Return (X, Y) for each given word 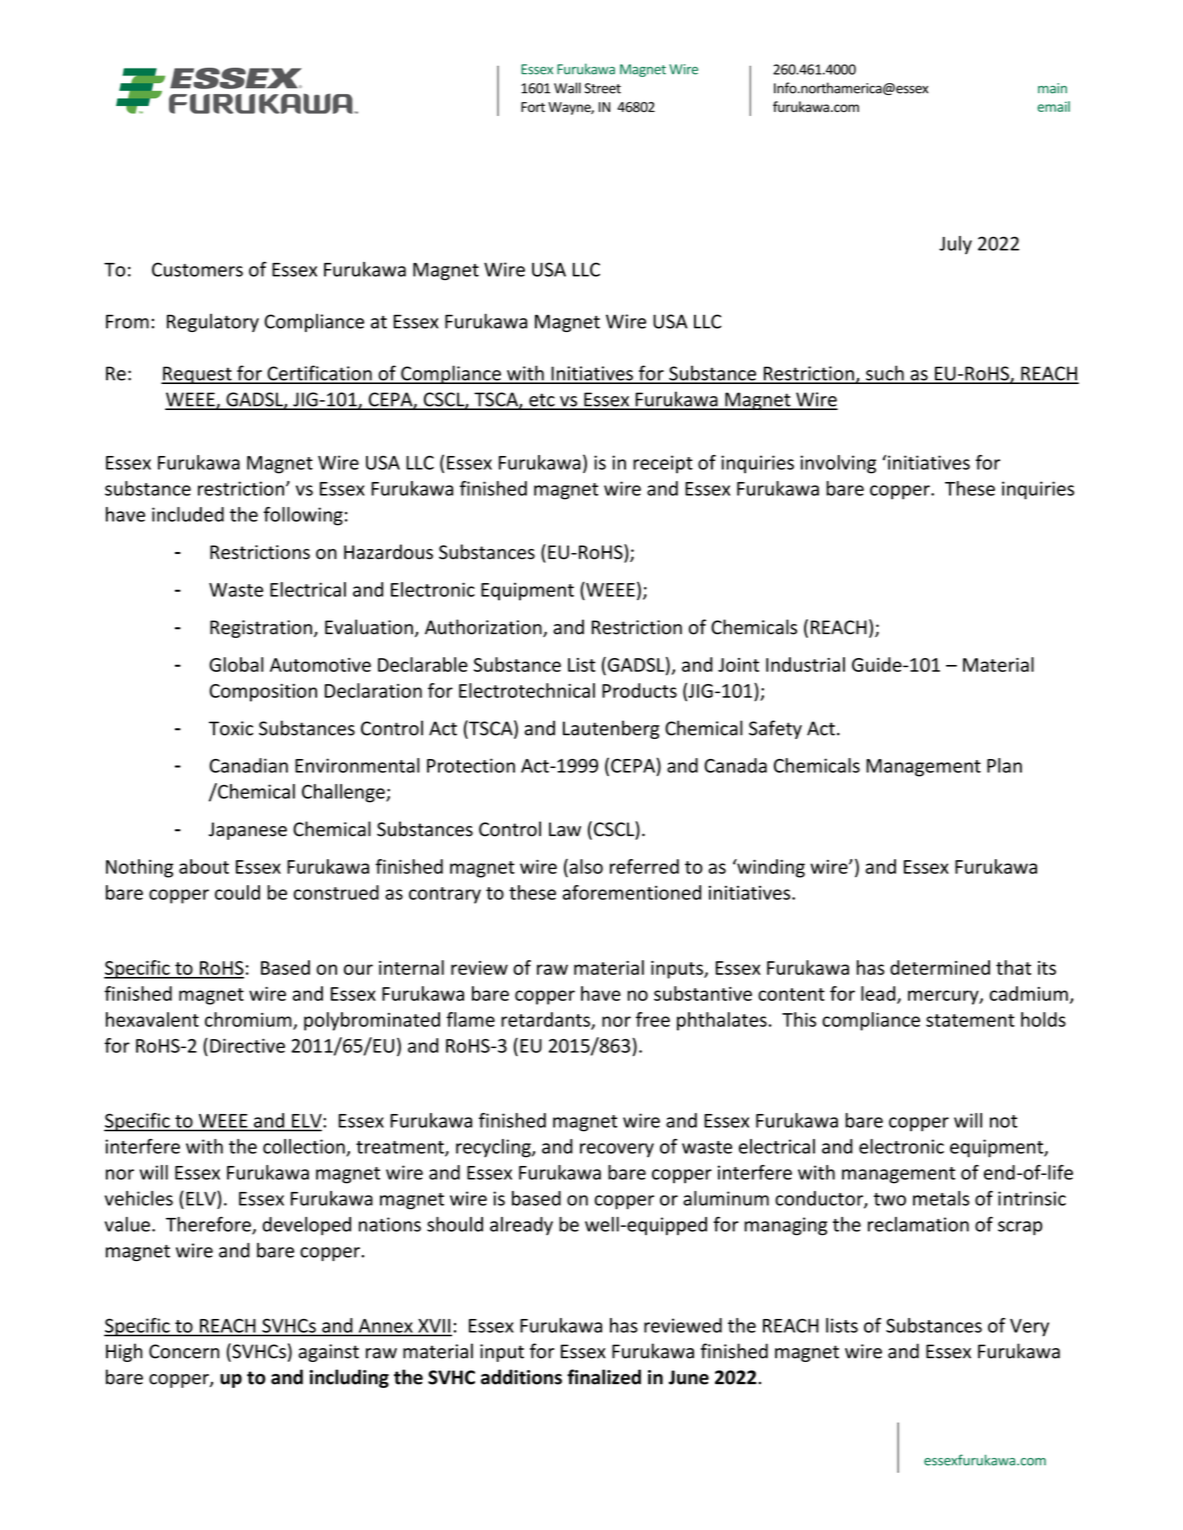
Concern (184, 1351)
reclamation (918, 1224)
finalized (604, 1377)
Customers (197, 269)
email (1054, 106)
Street (603, 88)
